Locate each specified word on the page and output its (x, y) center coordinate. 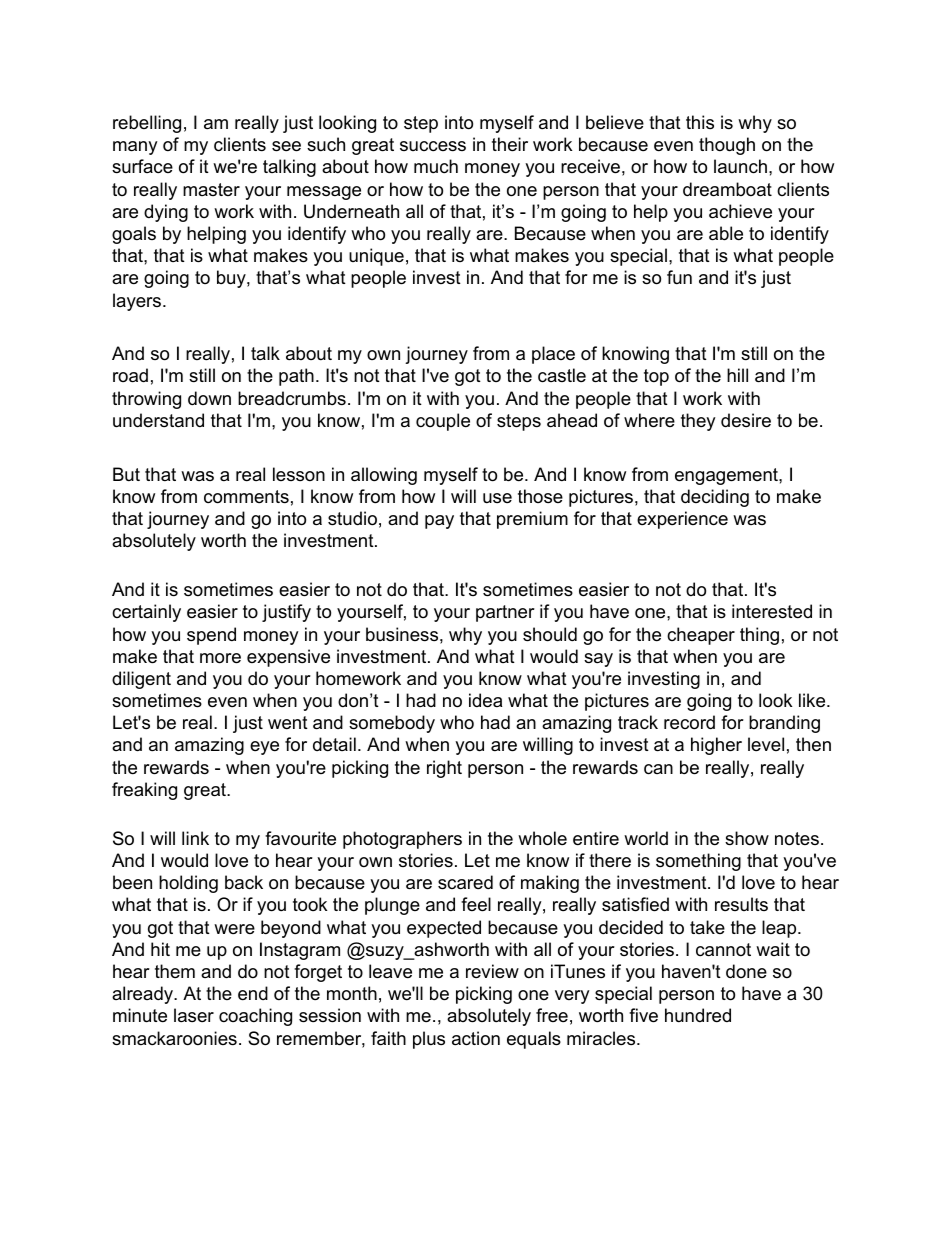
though (727, 146)
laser (194, 1015)
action (476, 1038)
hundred (698, 1015)
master (211, 189)
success (433, 146)
